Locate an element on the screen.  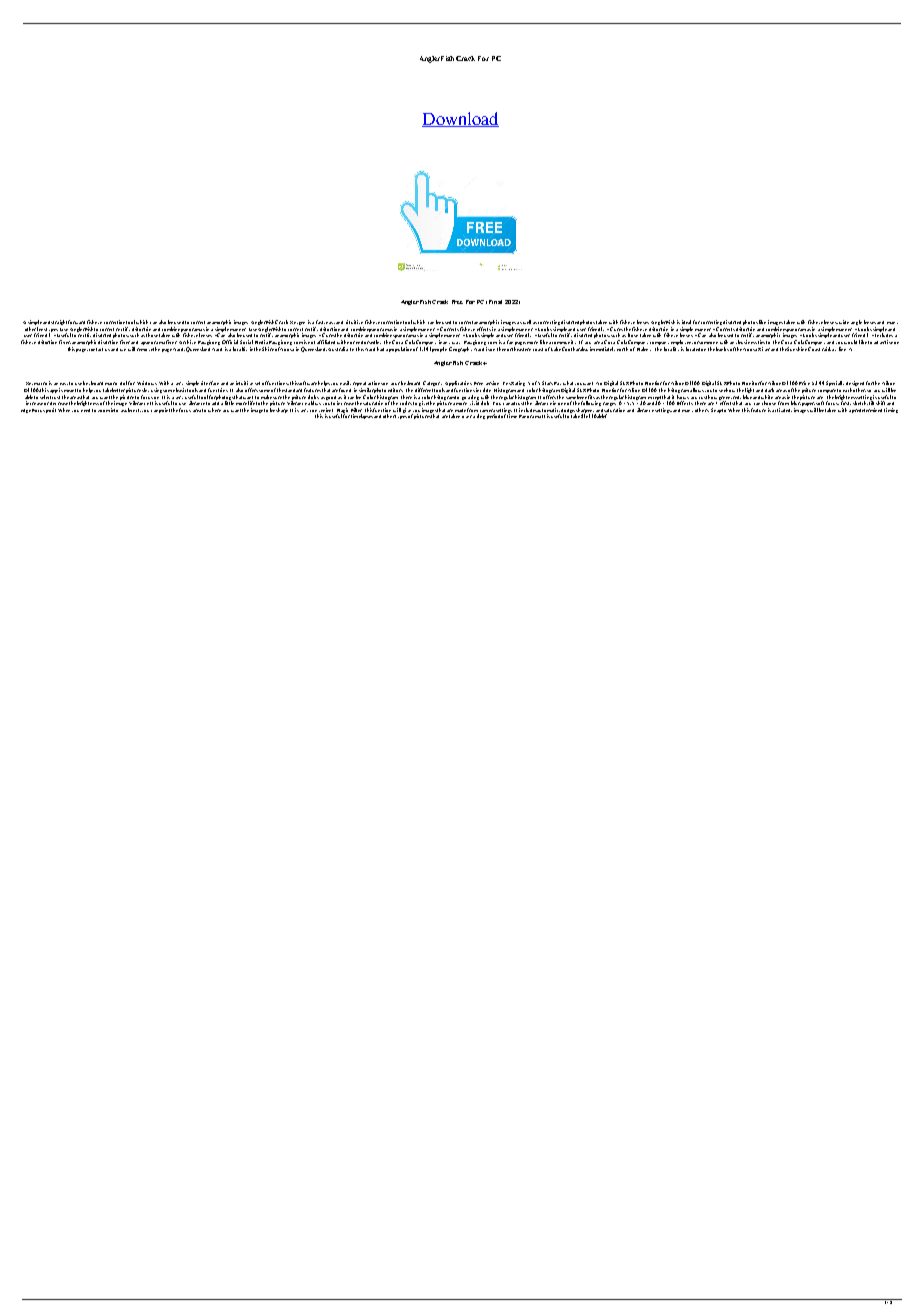
ideal is located at coordinates (686, 322).
